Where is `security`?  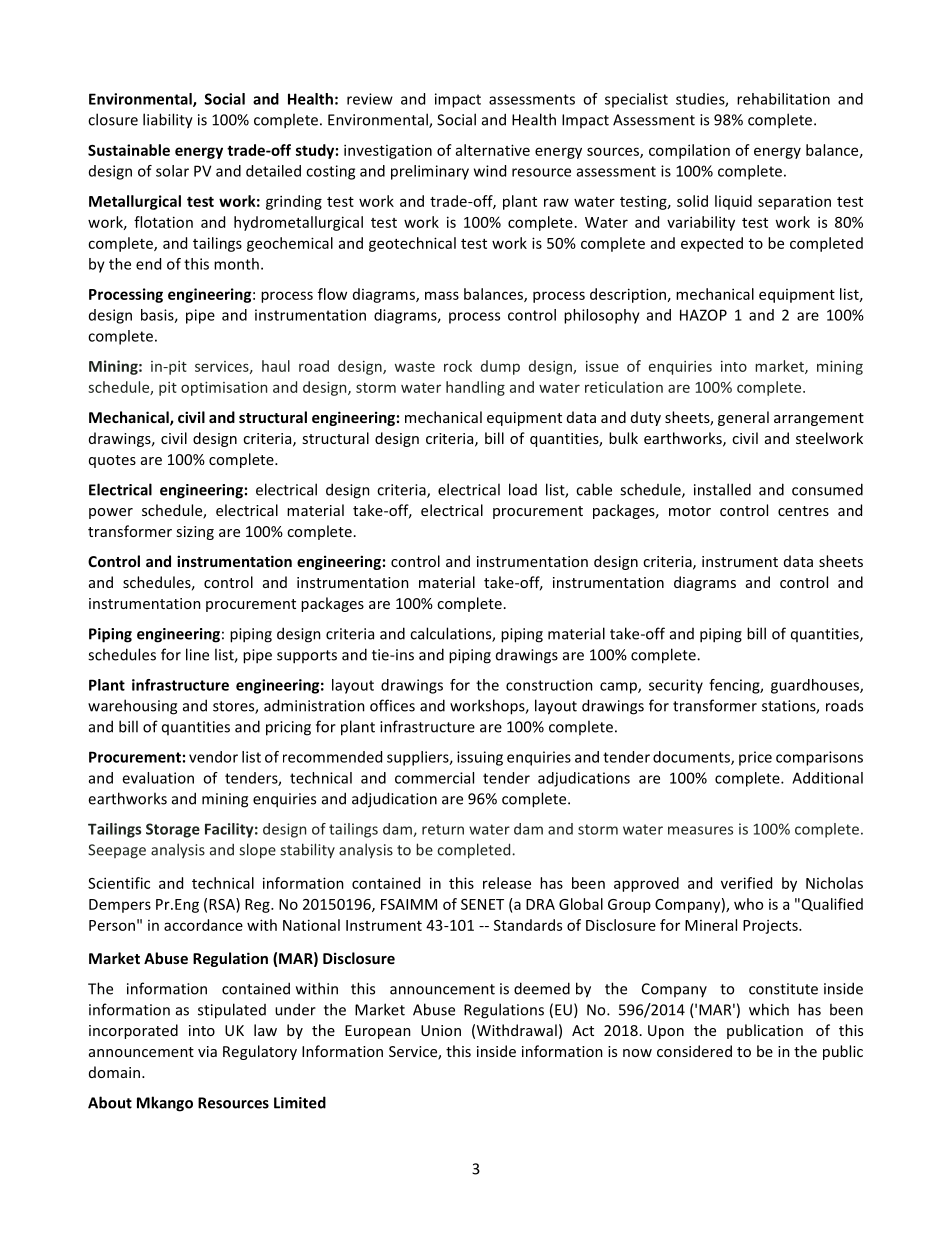 security is located at coordinates (676, 686).
